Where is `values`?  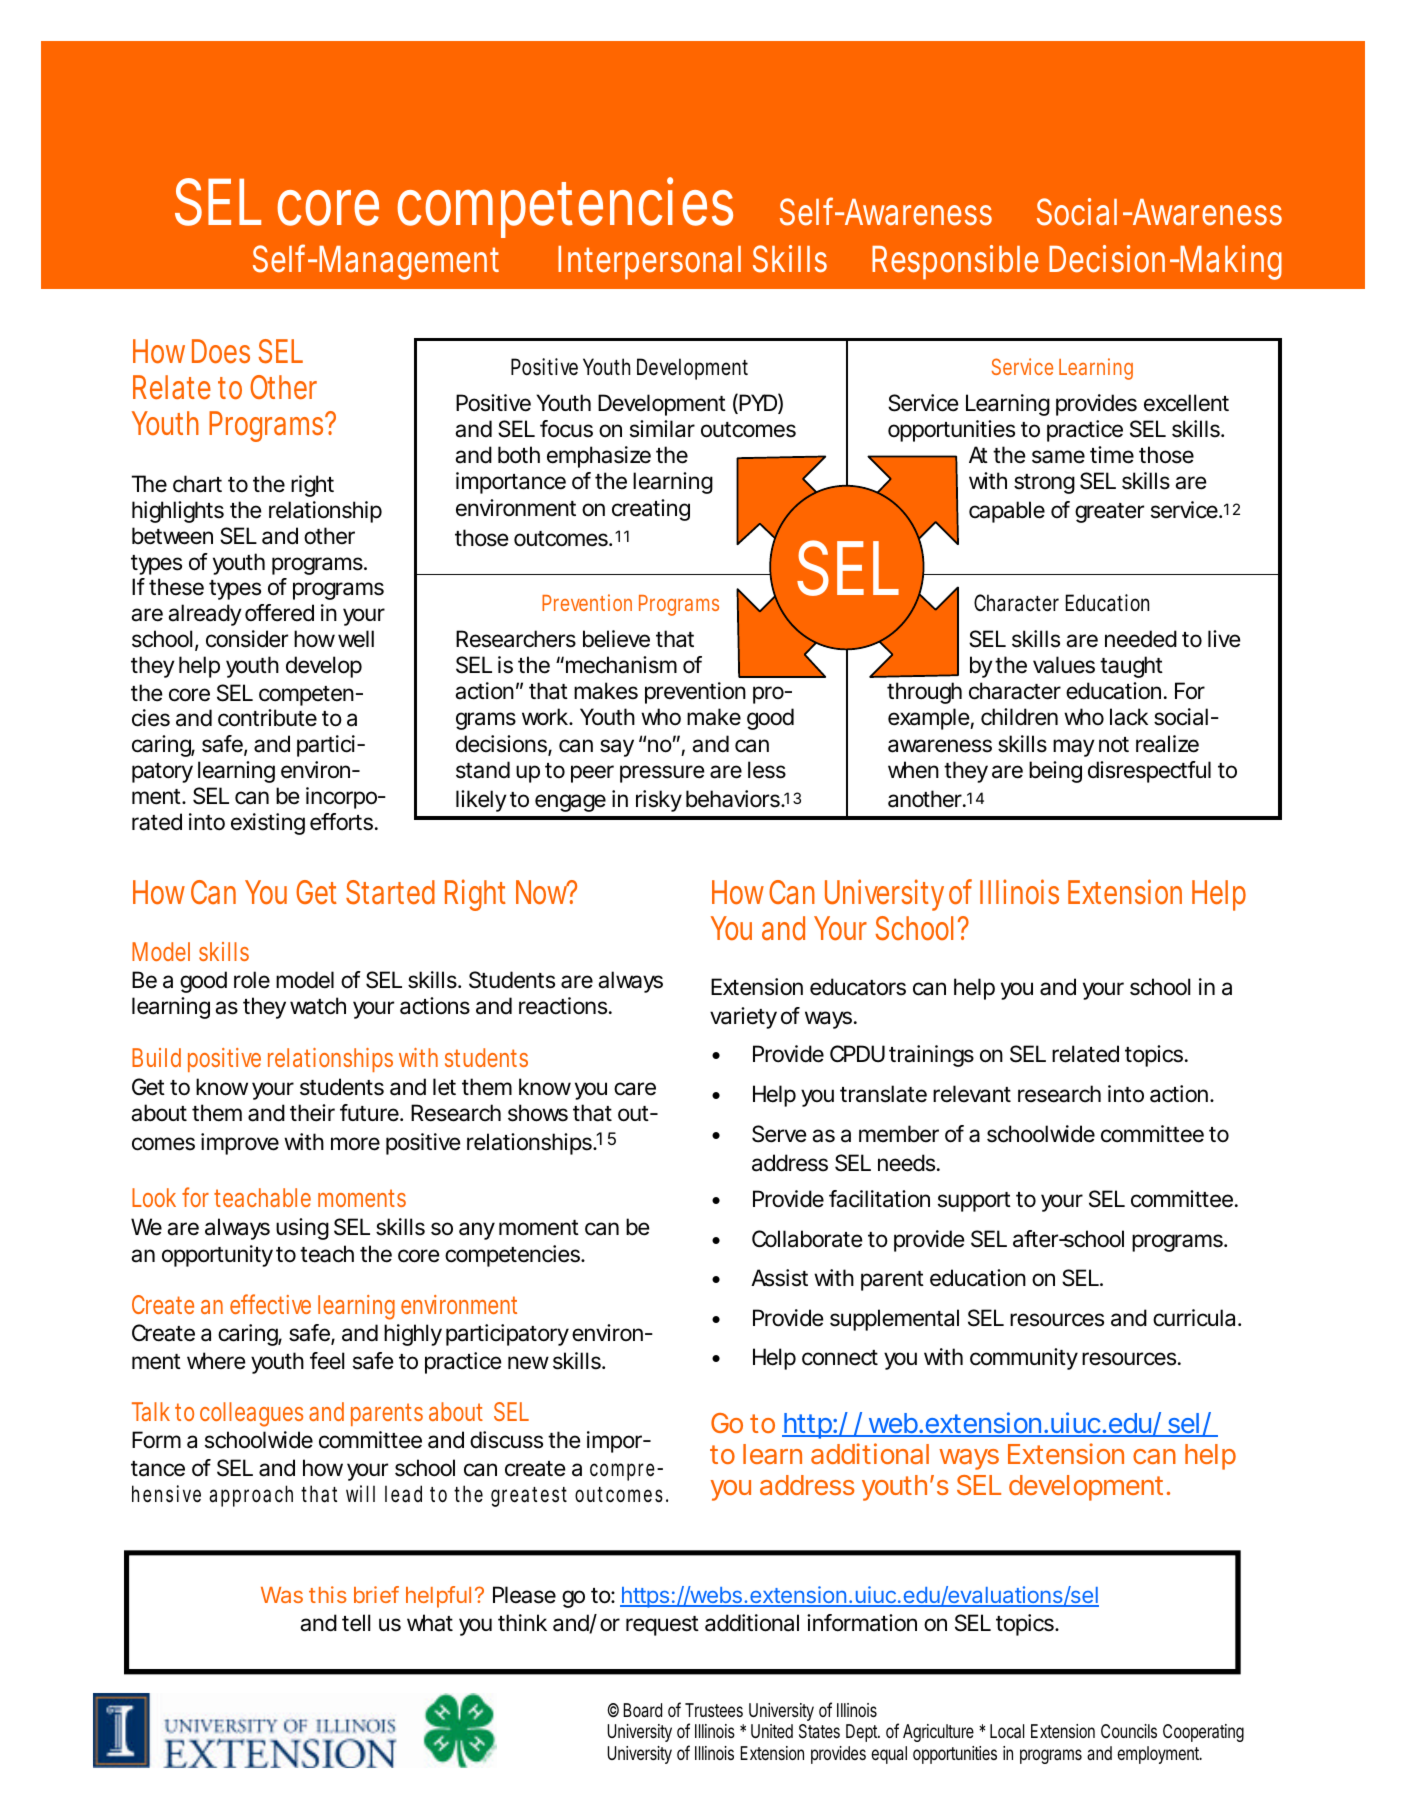
values is located at coordinates (1064, 665).
